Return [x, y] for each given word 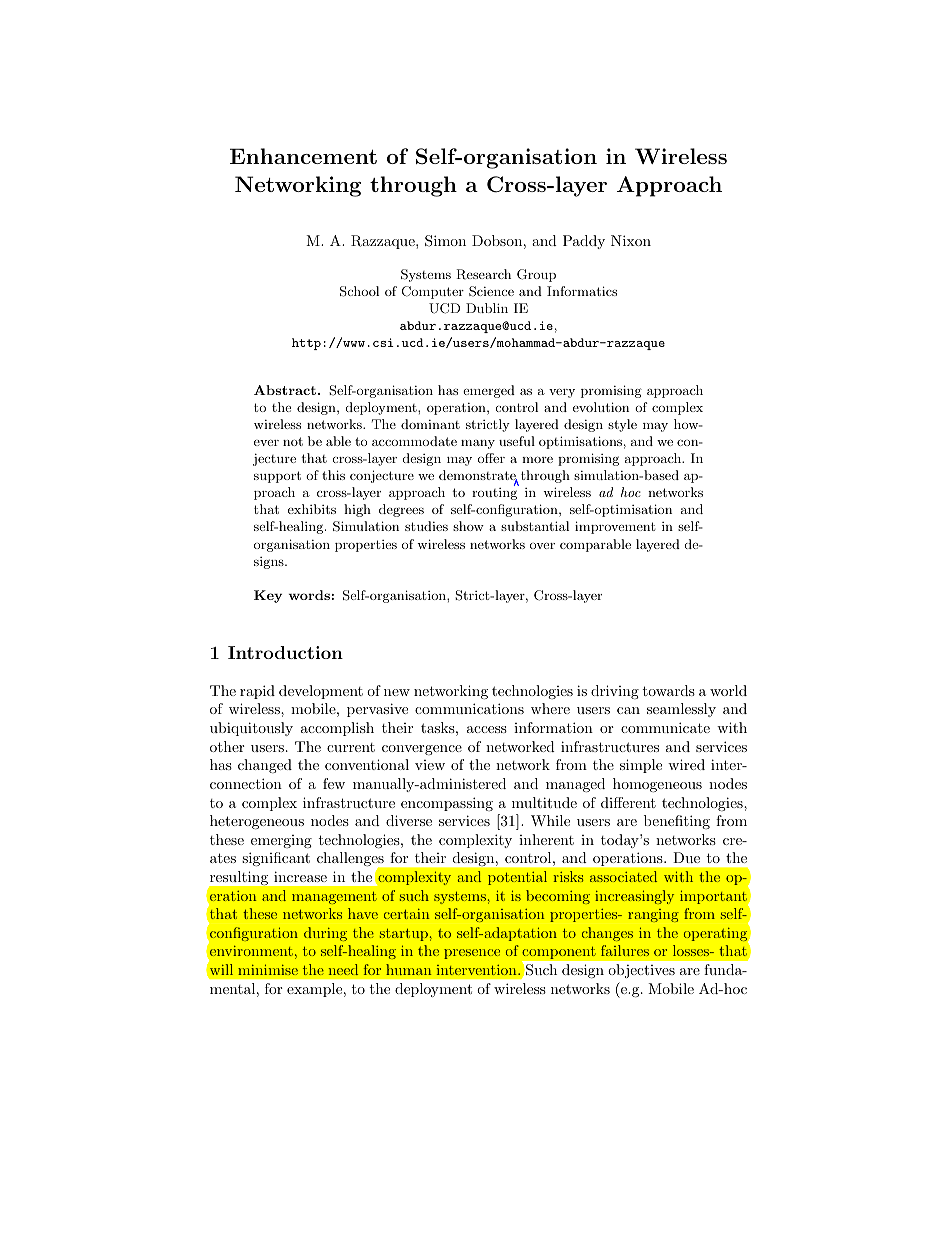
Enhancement [303, 156]
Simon [445, 241]
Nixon [631, 240]
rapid [257, 692]
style [622, 425]
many [478, 444]
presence [472, 954]
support [277, 477]
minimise [268, 970]
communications [469, 708]
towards [668, 690]
